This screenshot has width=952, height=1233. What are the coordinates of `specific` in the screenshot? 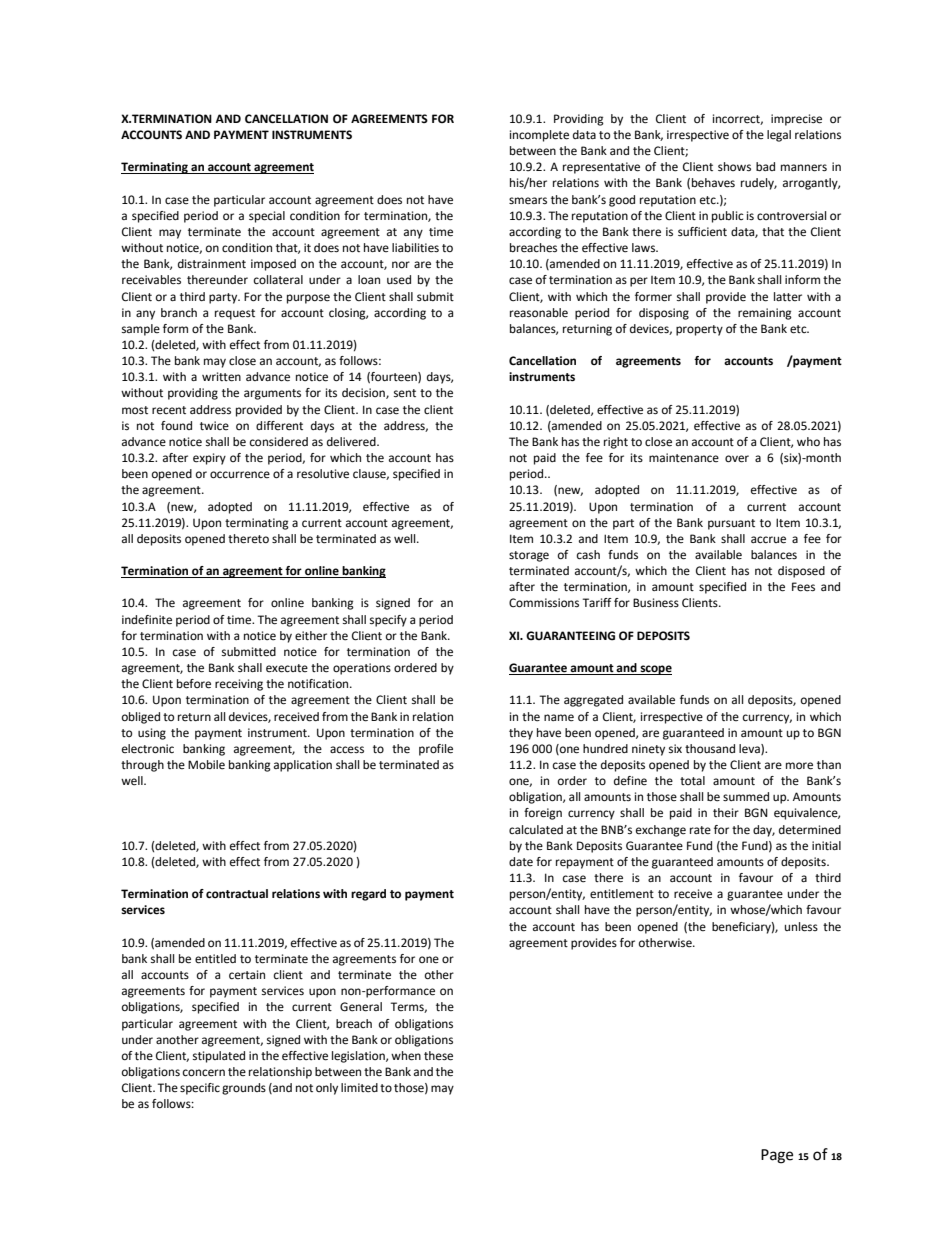 It's located at (200, 1089).
